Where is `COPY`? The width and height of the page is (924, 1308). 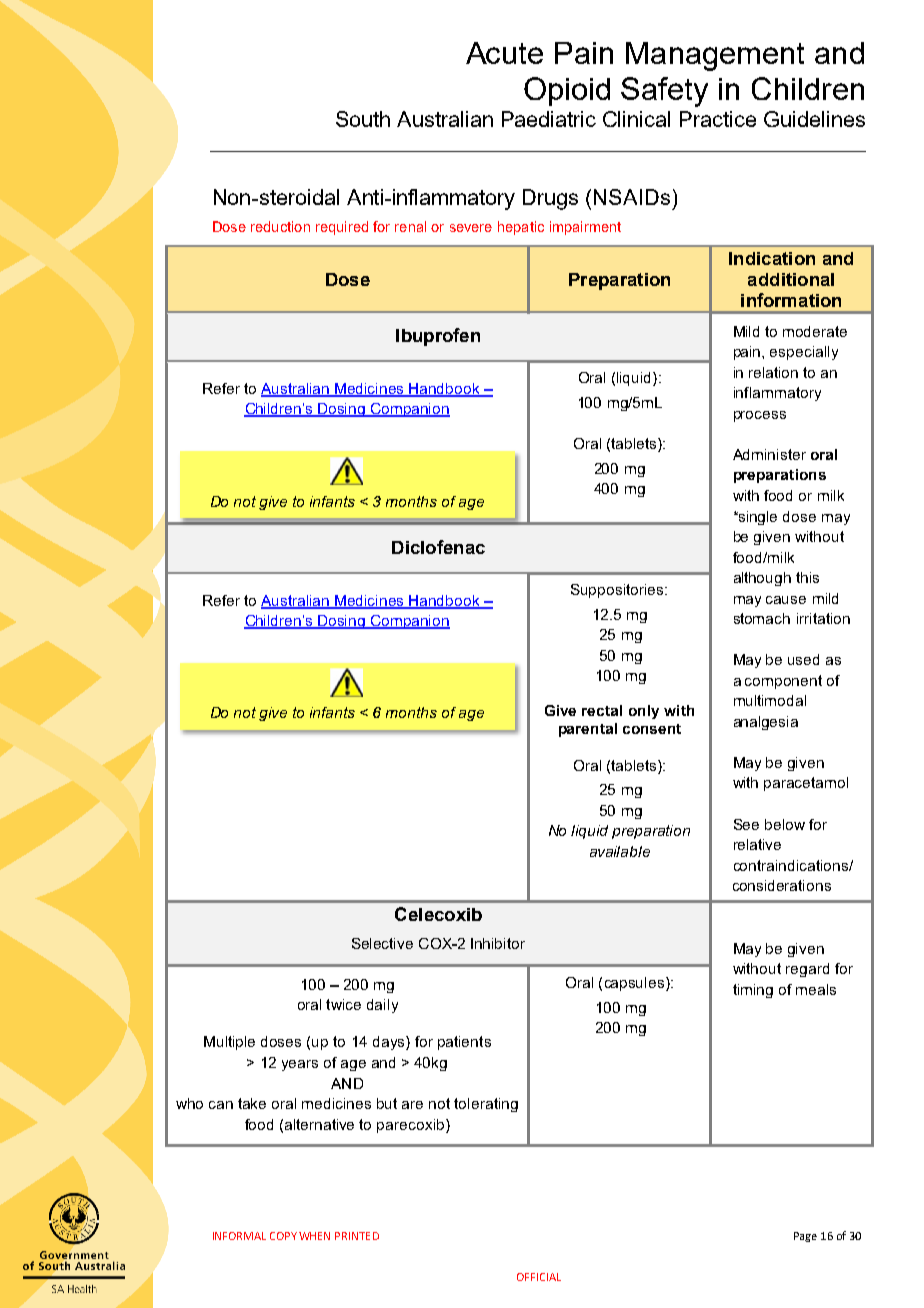
COPY is located at coordinates (283, 1236).
